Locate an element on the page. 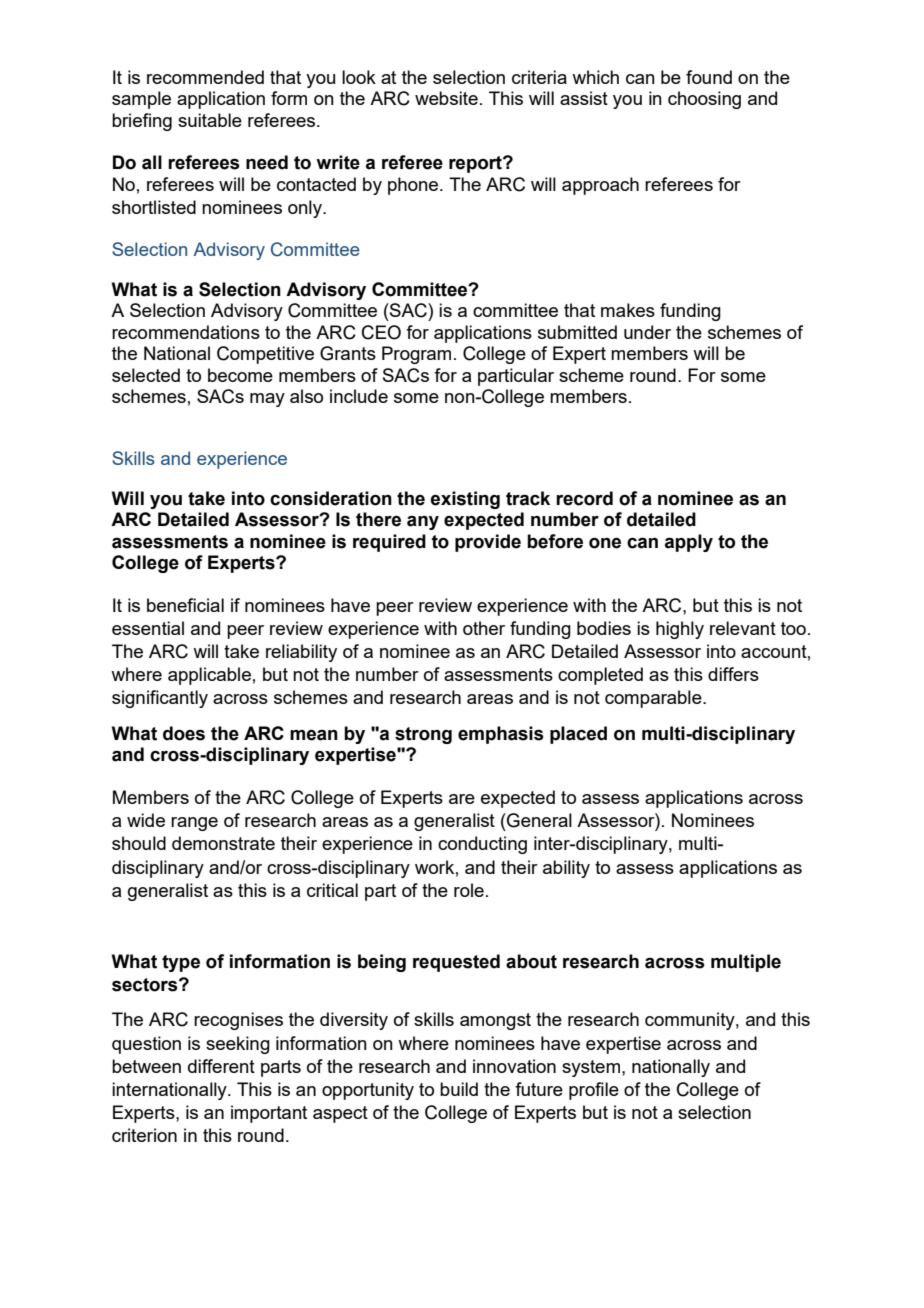 This image has height=1308, width=924. choosing is located at coordinates (704, 100).
